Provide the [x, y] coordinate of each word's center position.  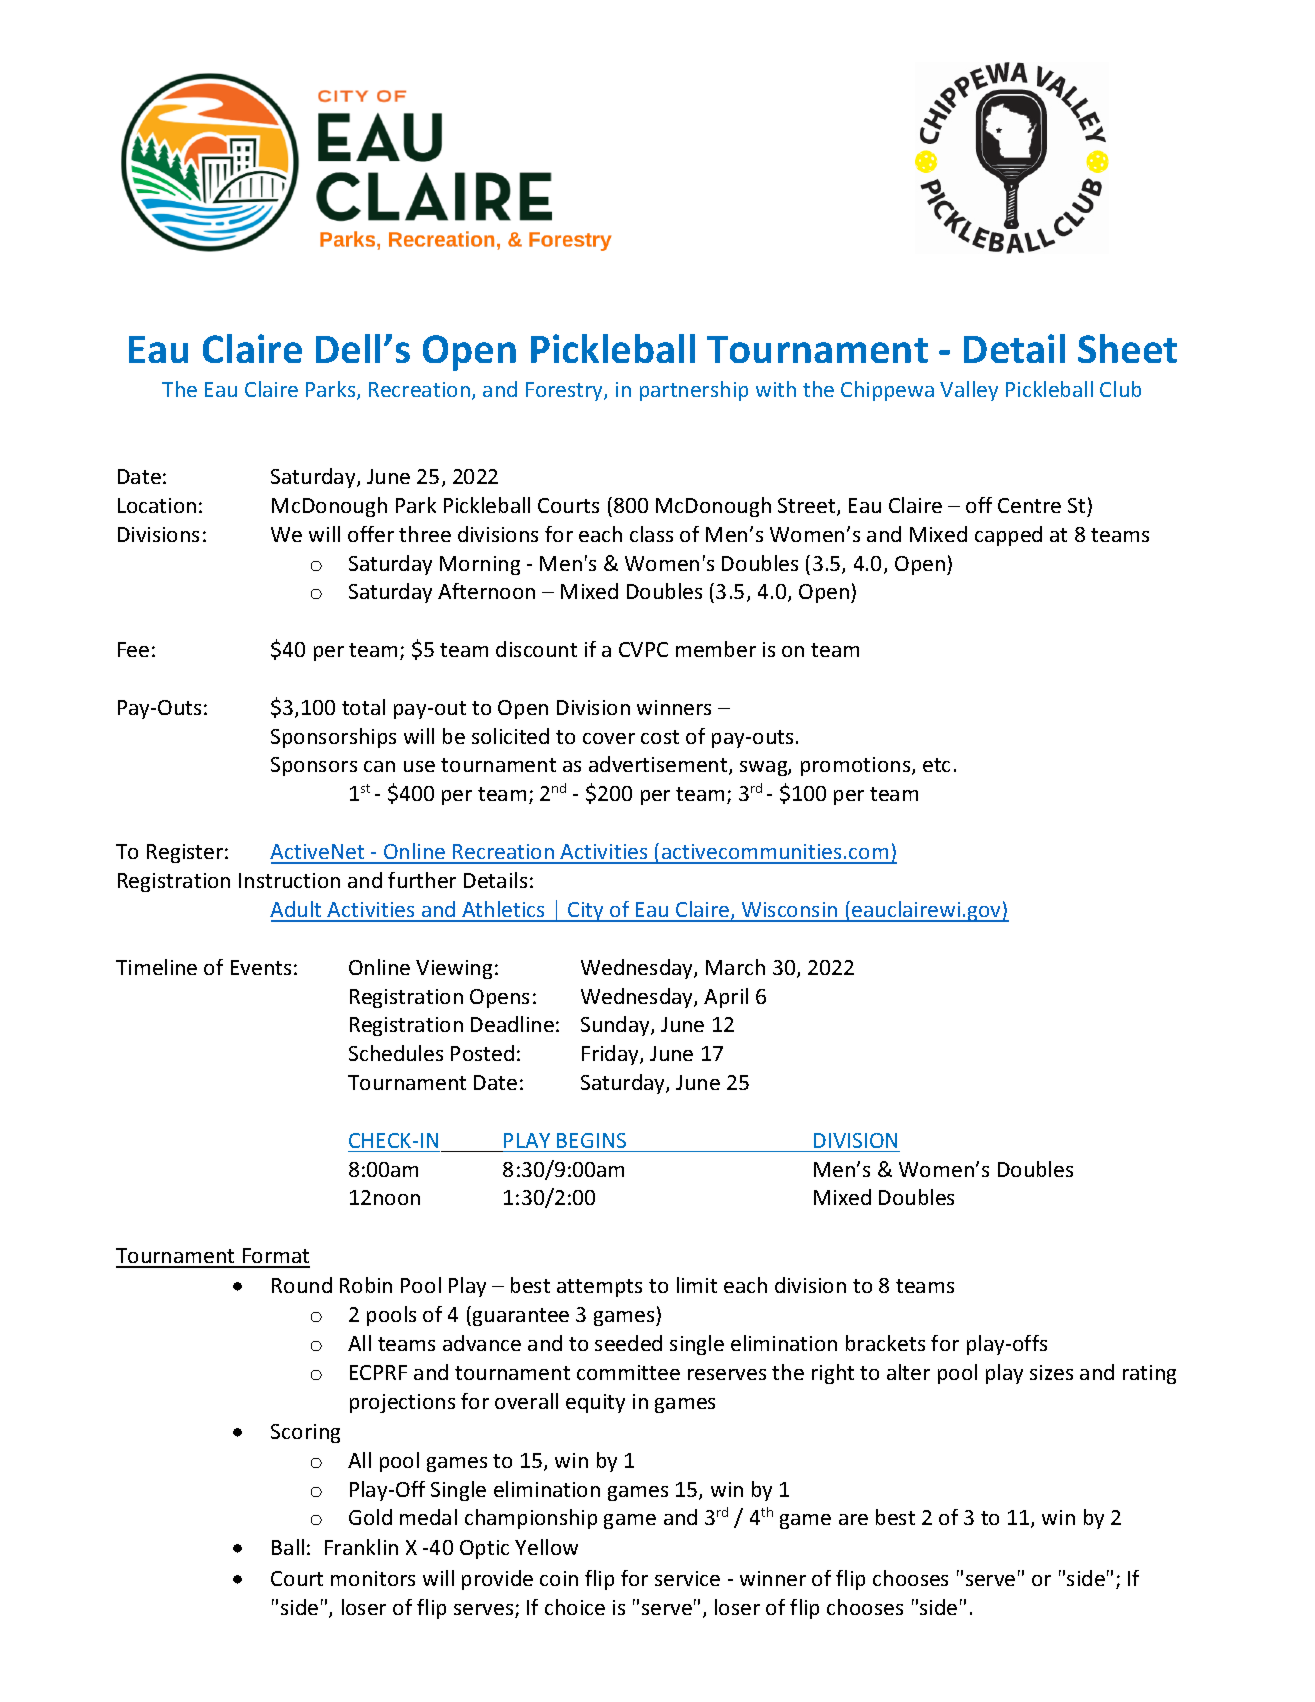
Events [261, 967]
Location [157, 505]
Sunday [616, 1026]
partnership [694, 391]
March [735, 967]
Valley [969, 391]
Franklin [361, 1547]
